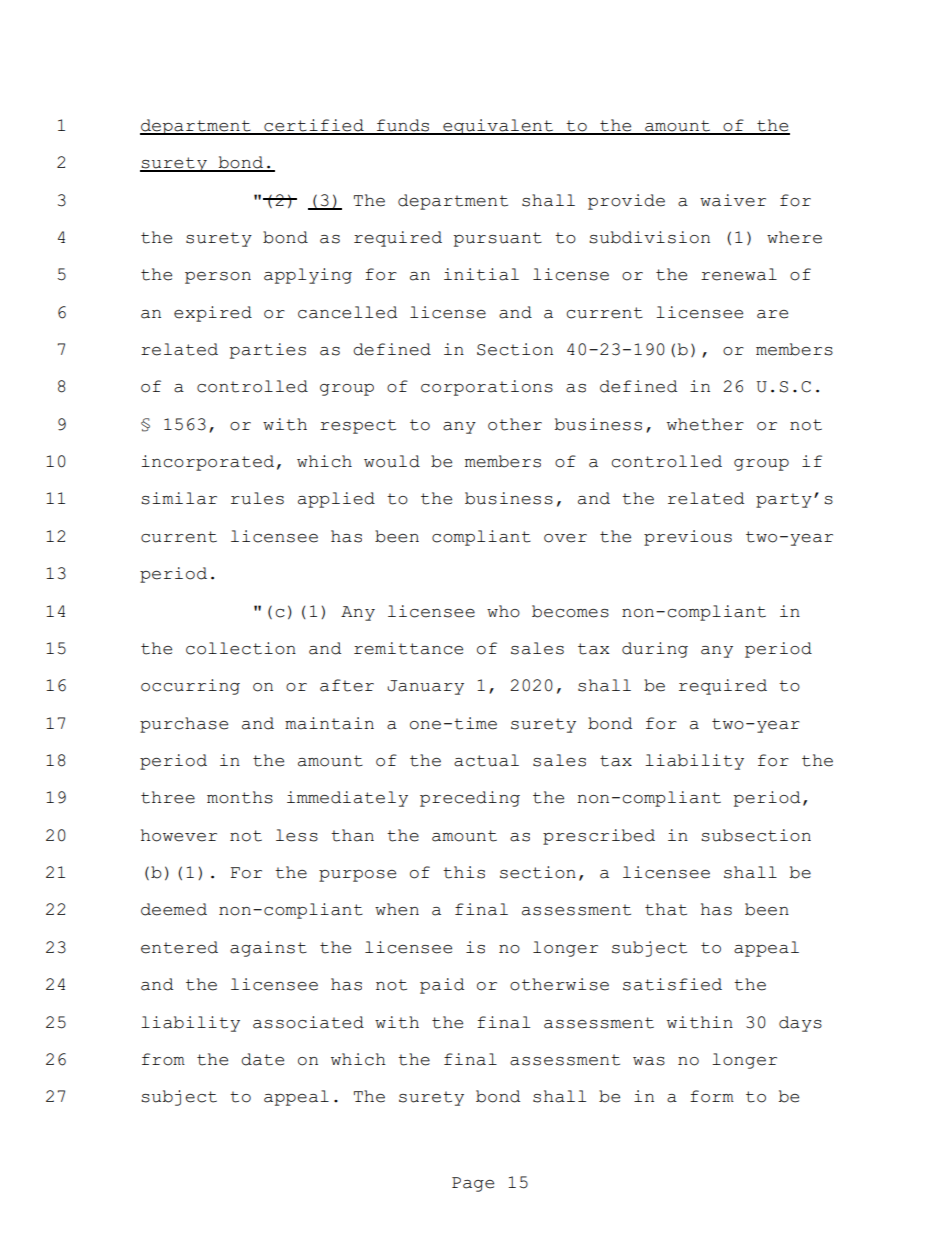 The width and height of the document is (952, 1233). I want to click on rules, so click(257, 498).
